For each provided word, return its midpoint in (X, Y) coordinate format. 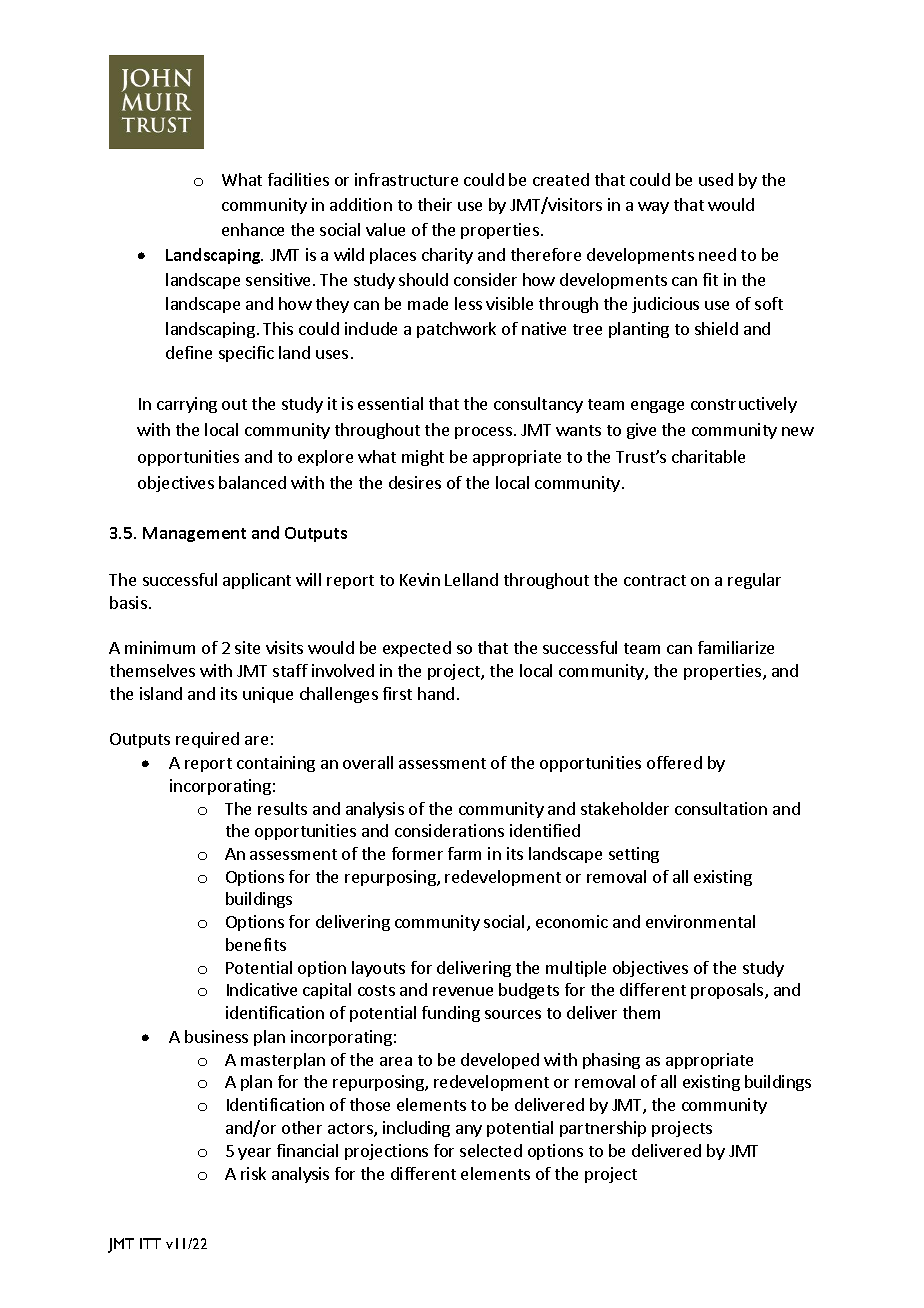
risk (253, 1173)
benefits (256, 944)
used (716, 179)
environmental (700, 921)
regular (754, 581)
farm (464, 853)
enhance (253, 229)
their (435, 204)
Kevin (420, 579)
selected (491, 1150)
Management (194, 534)
